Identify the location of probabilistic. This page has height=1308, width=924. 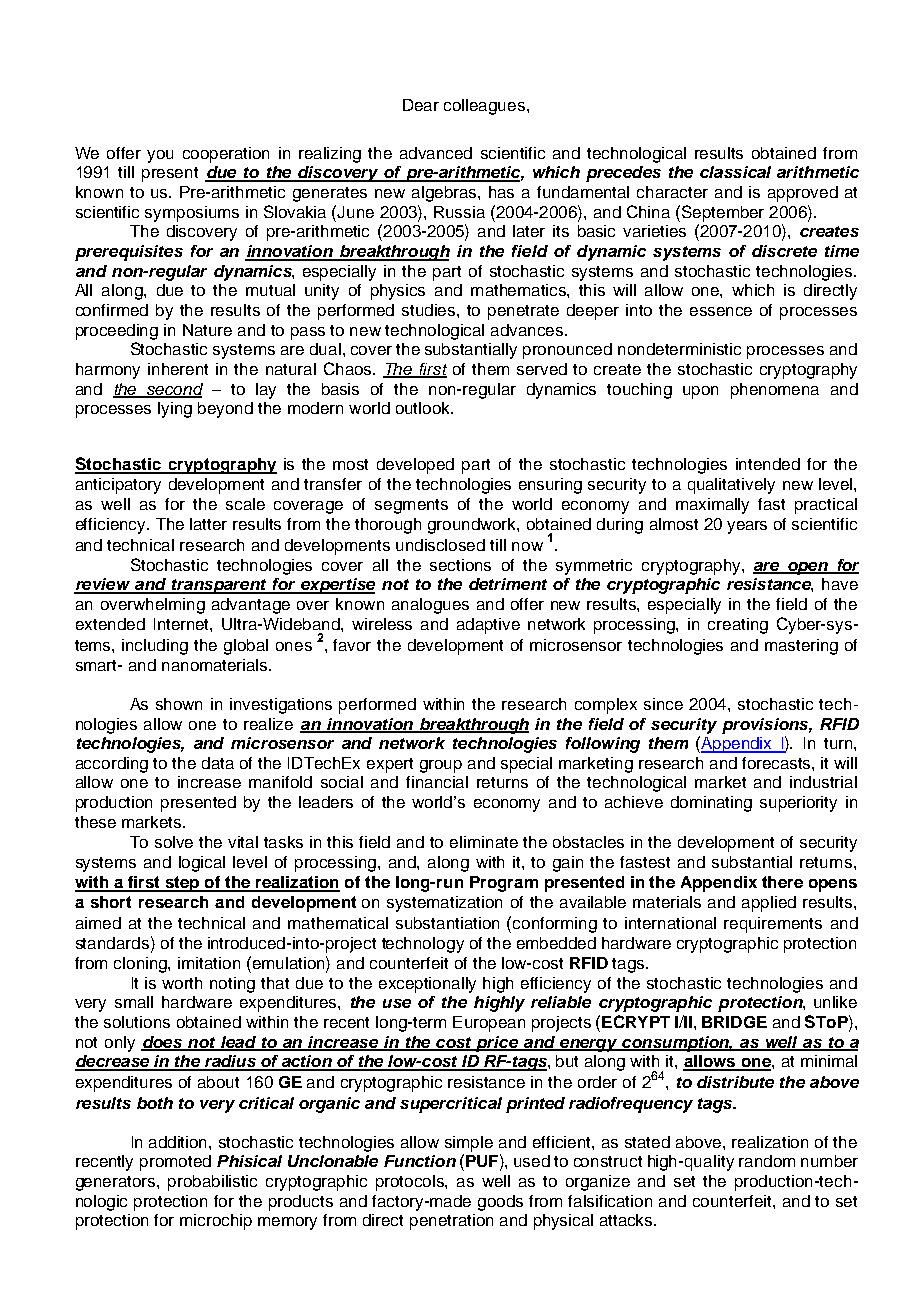
(212, 1183).
